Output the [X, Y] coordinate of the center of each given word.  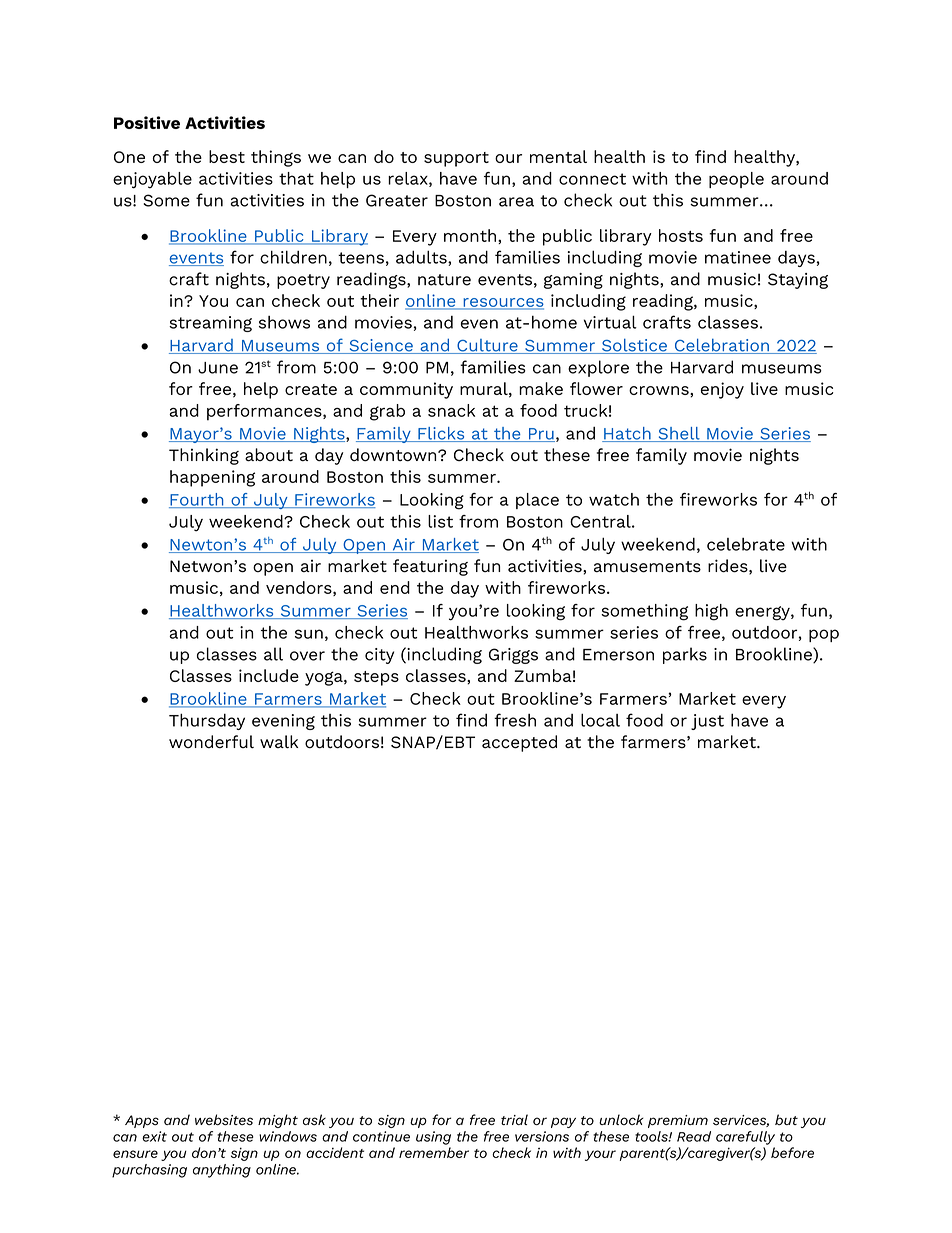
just [707, 722]
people [736, 180]
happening [212, 478]
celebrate [746, 544]
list [440, 521]
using [433, 1138]
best [227, 156]
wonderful [211, 742]
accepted [519, 743]
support [456, 159]
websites [224, 1120]
